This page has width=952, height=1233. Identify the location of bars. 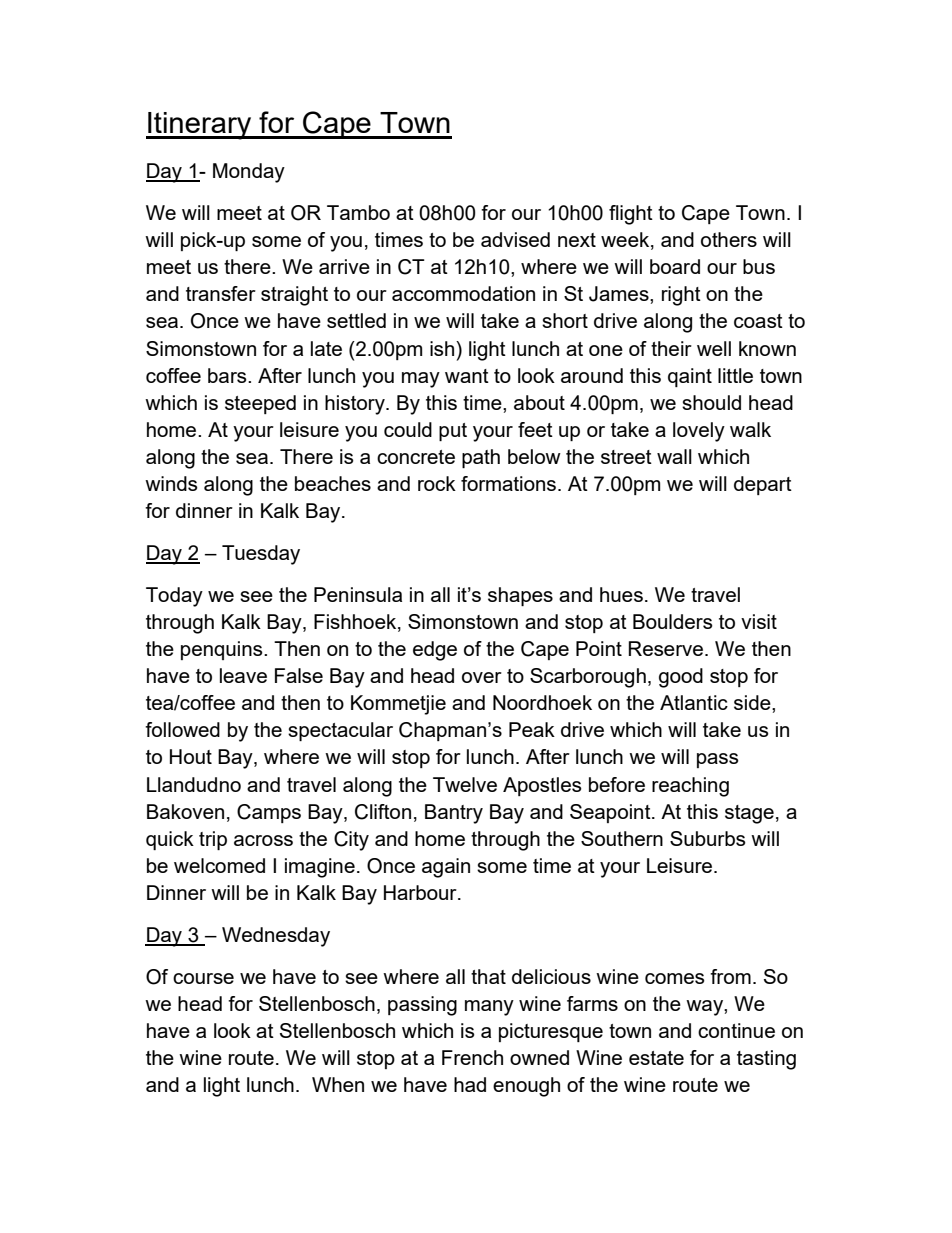
(228, 375).
